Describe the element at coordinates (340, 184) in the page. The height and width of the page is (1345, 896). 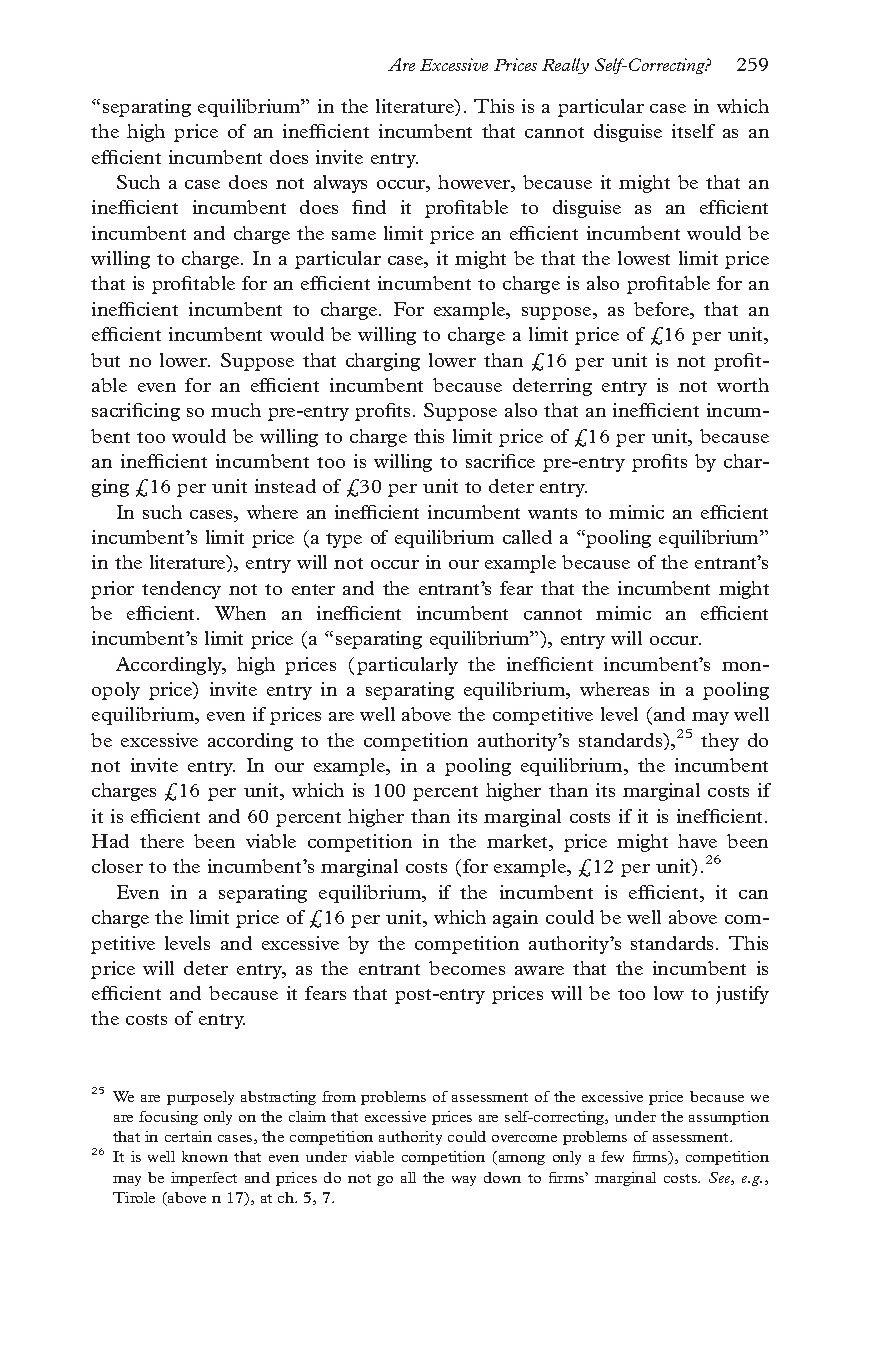
I see `always` at that location.
